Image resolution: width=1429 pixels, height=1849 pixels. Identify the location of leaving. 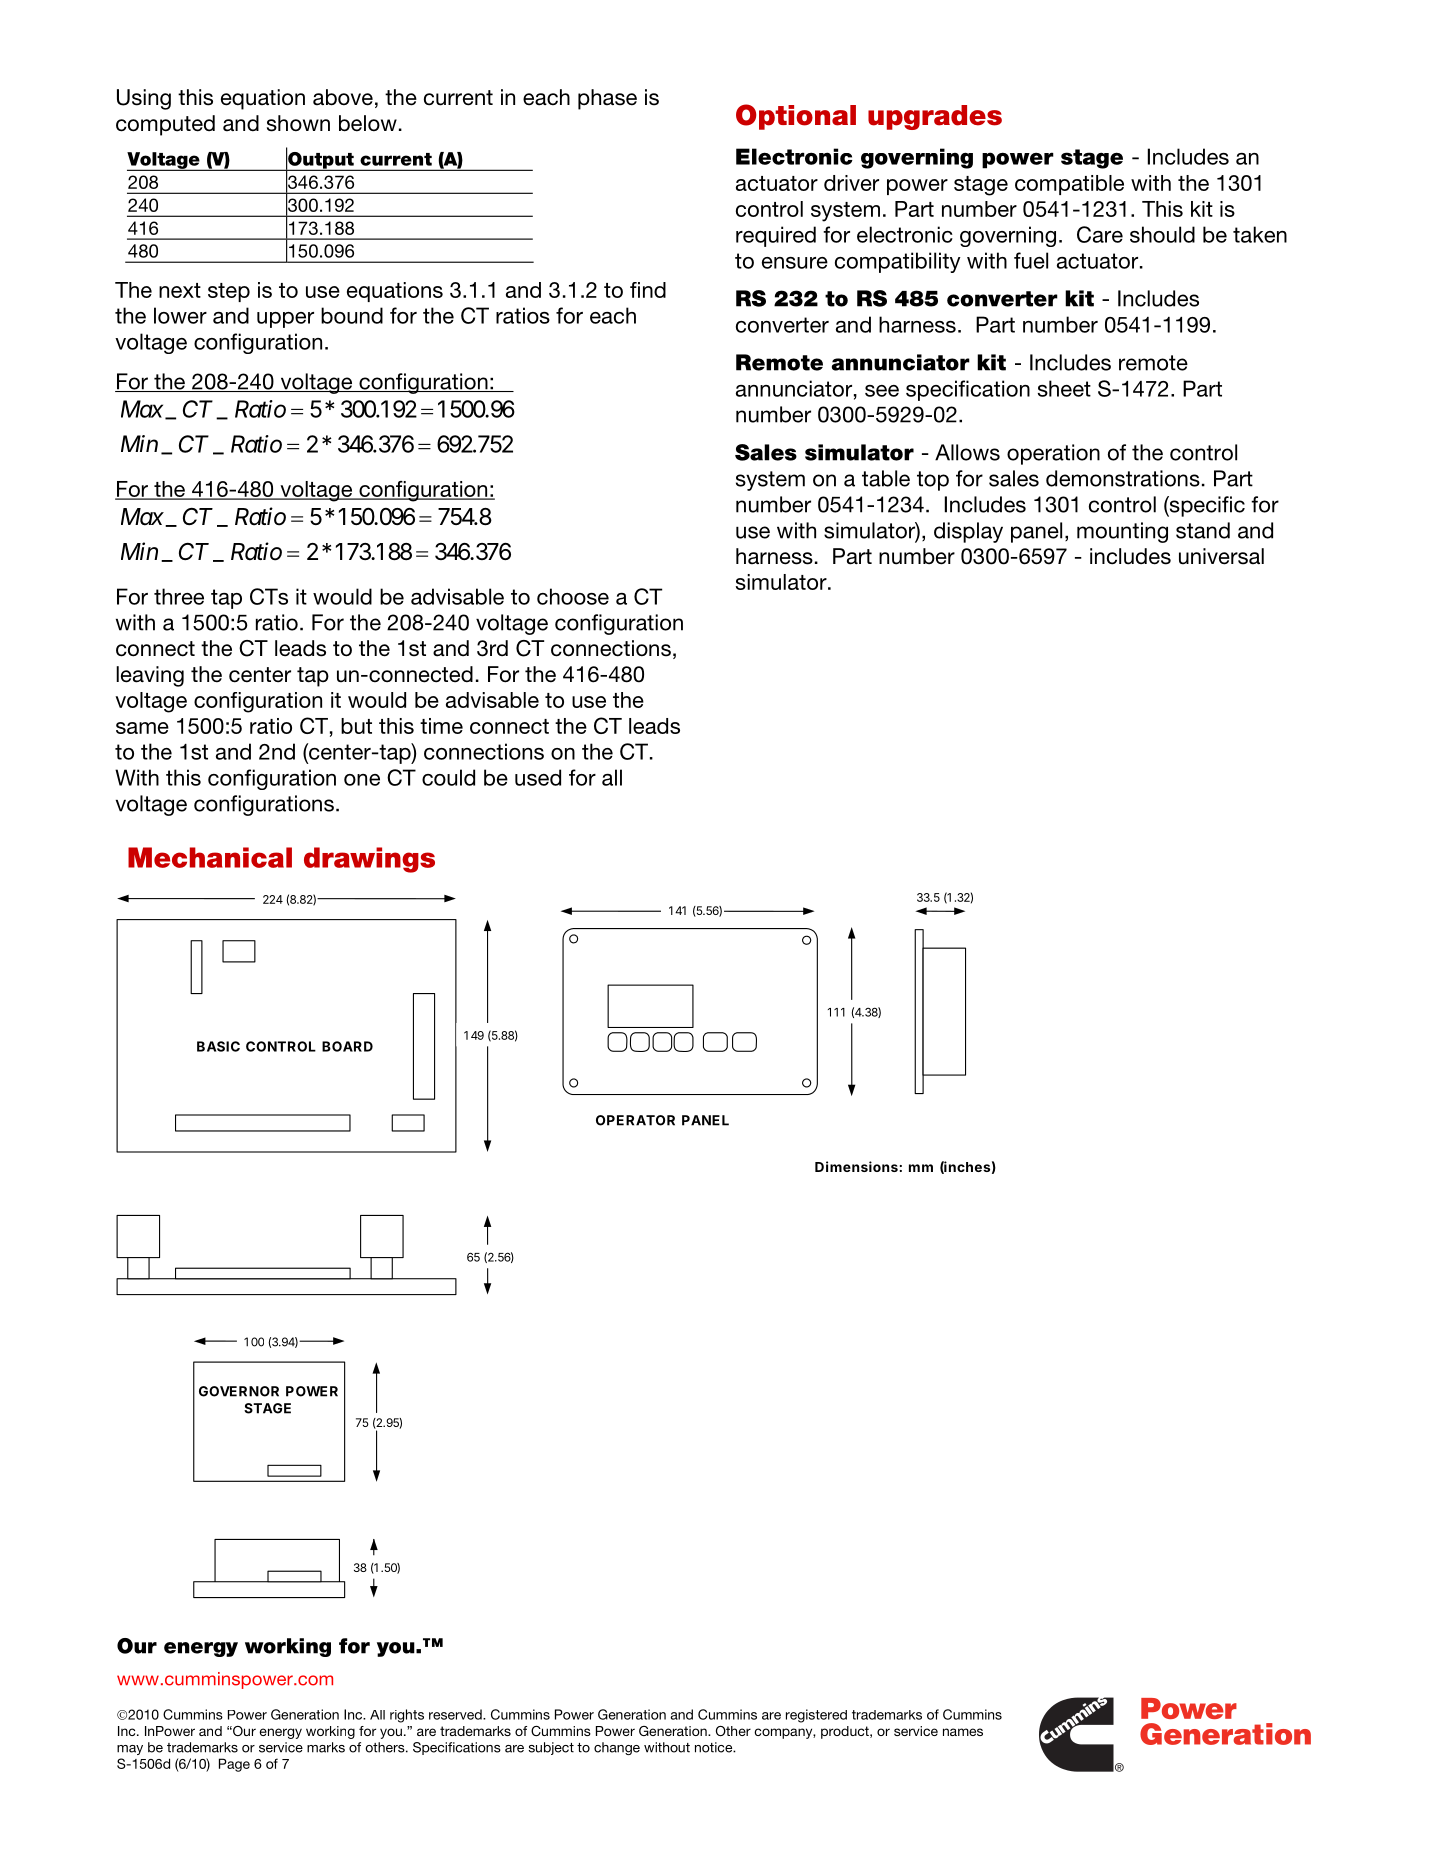
(150, 676).
